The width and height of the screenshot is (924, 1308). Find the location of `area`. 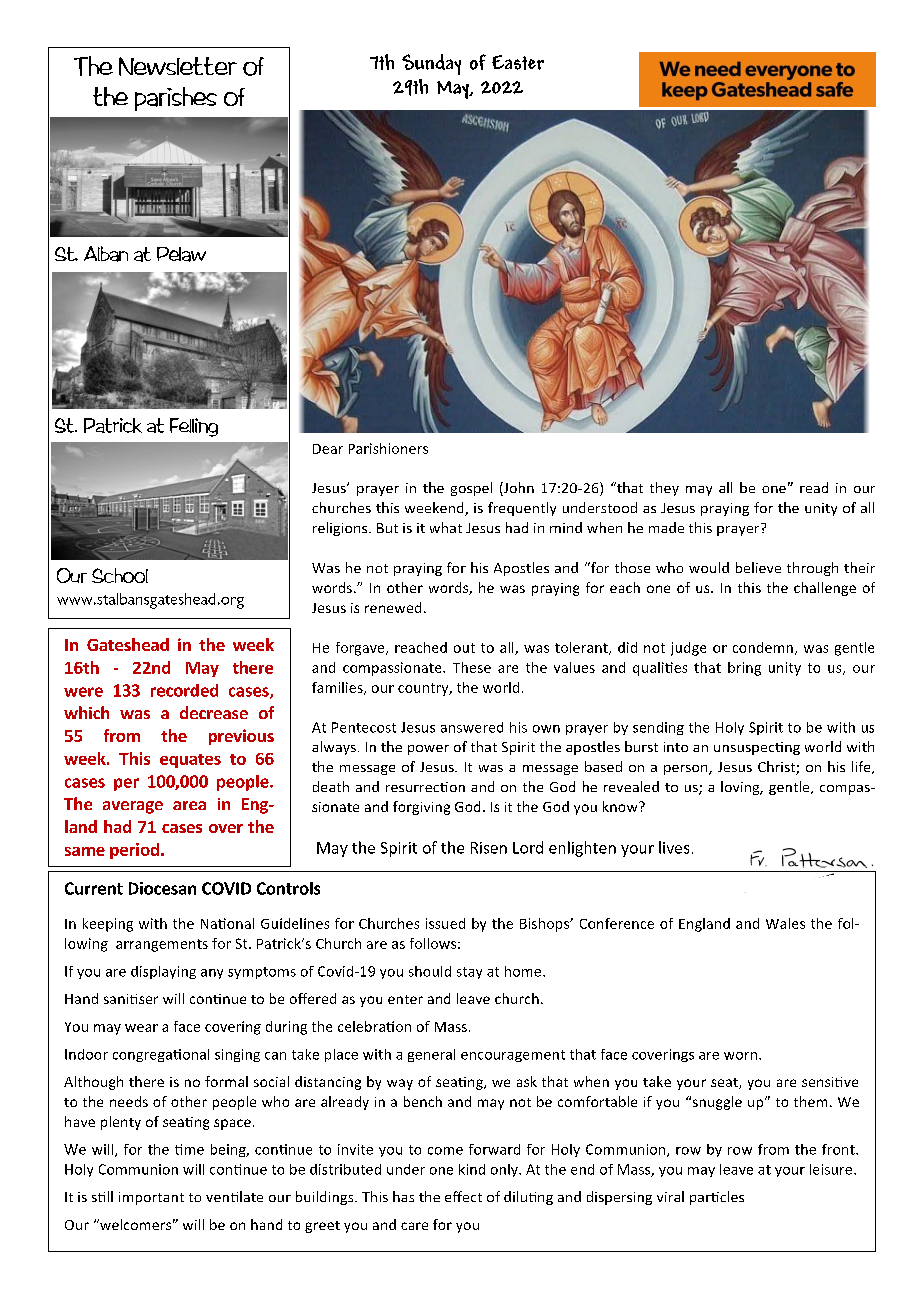

area is located at coordinates (189, 805).
